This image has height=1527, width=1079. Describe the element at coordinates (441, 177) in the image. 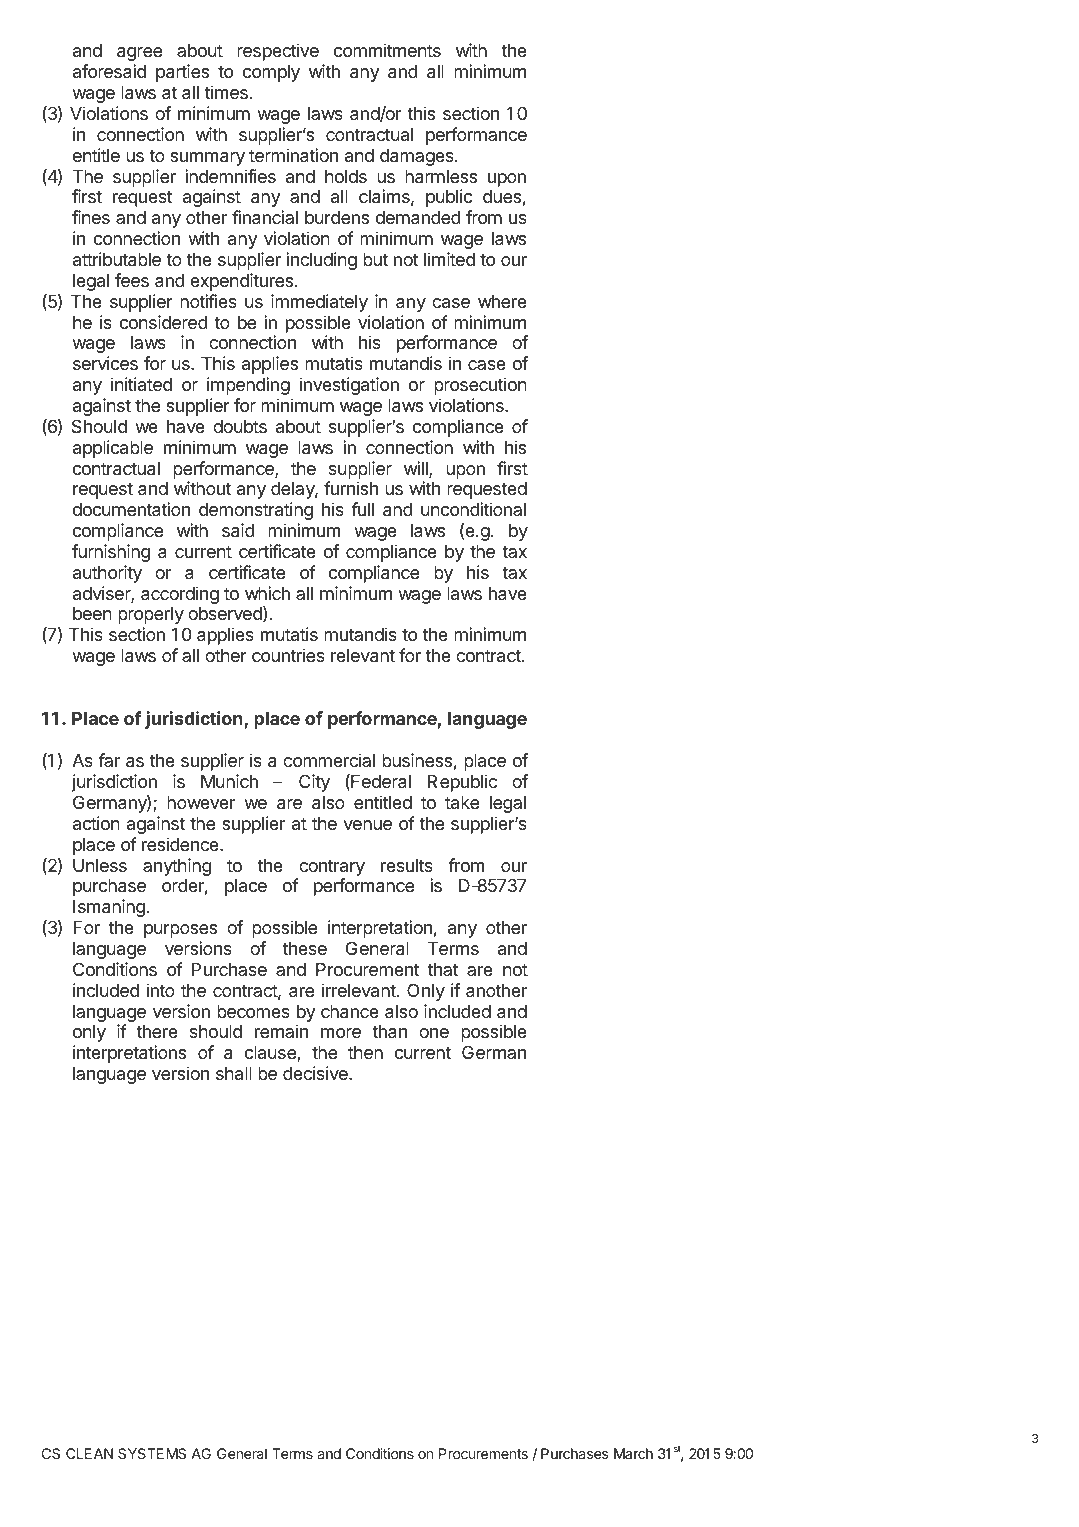

I see `harmless` at that location.
